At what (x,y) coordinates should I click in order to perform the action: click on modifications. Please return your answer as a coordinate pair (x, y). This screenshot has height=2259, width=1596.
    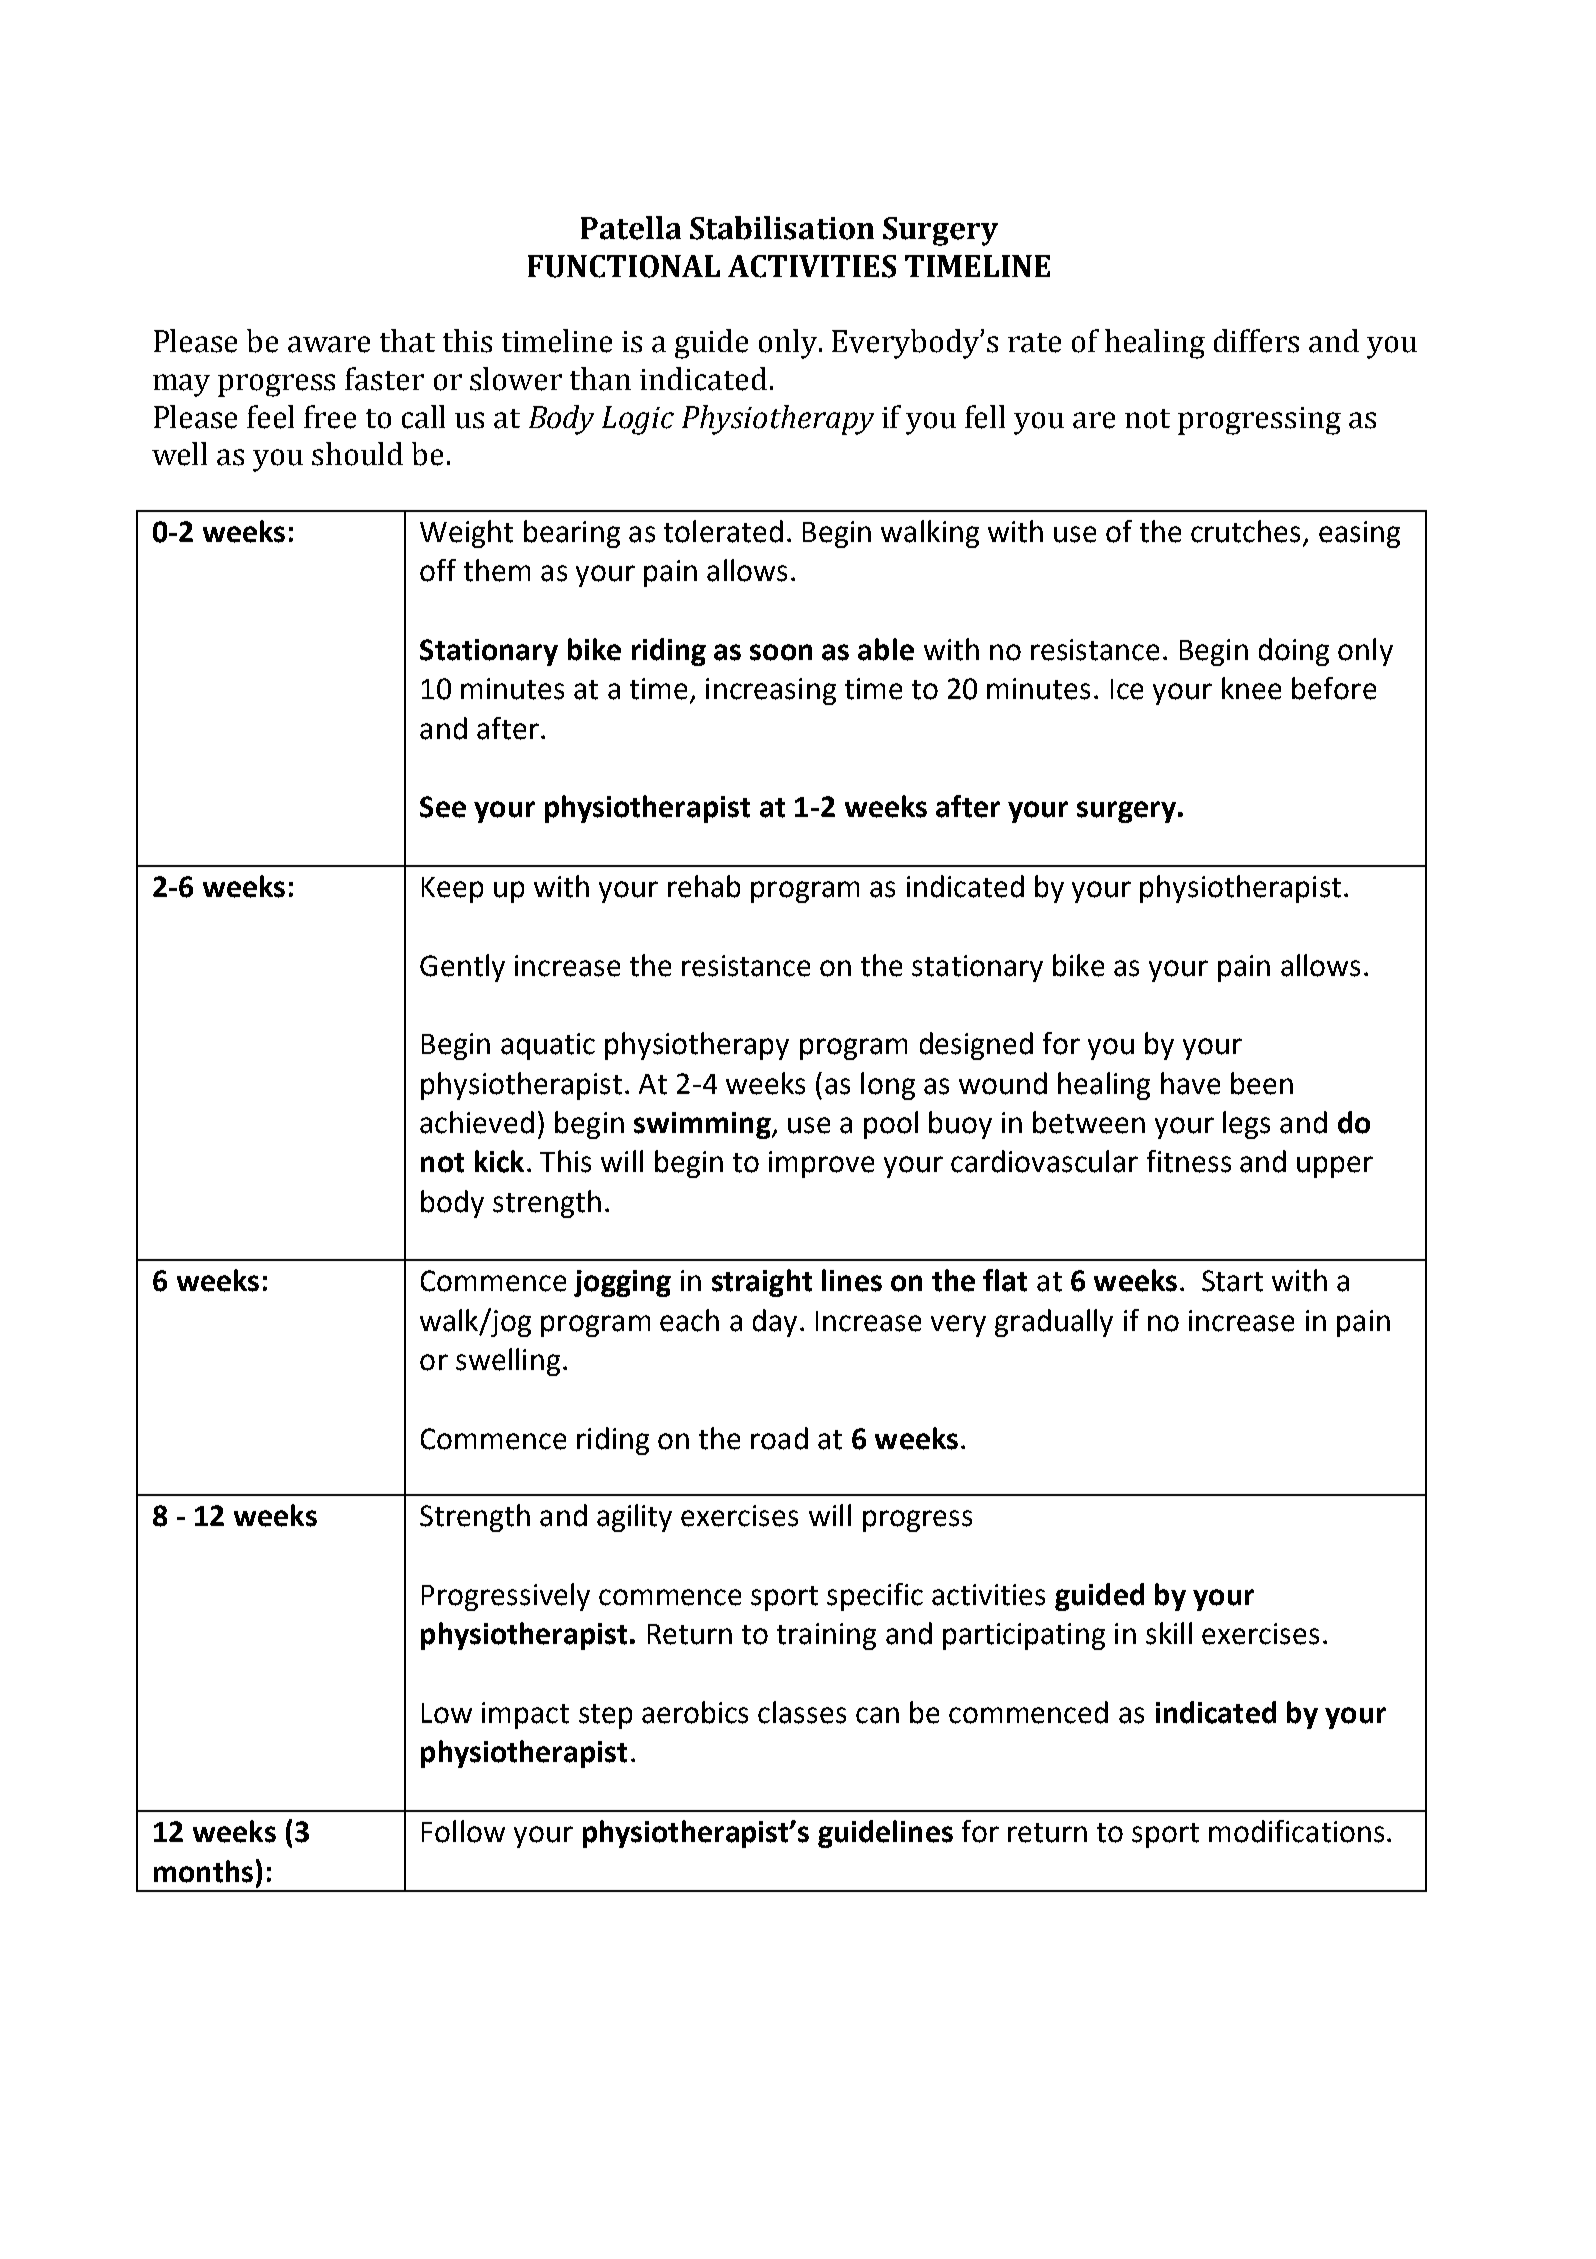
    Looking at the image, I should click on (1296, 1831).
